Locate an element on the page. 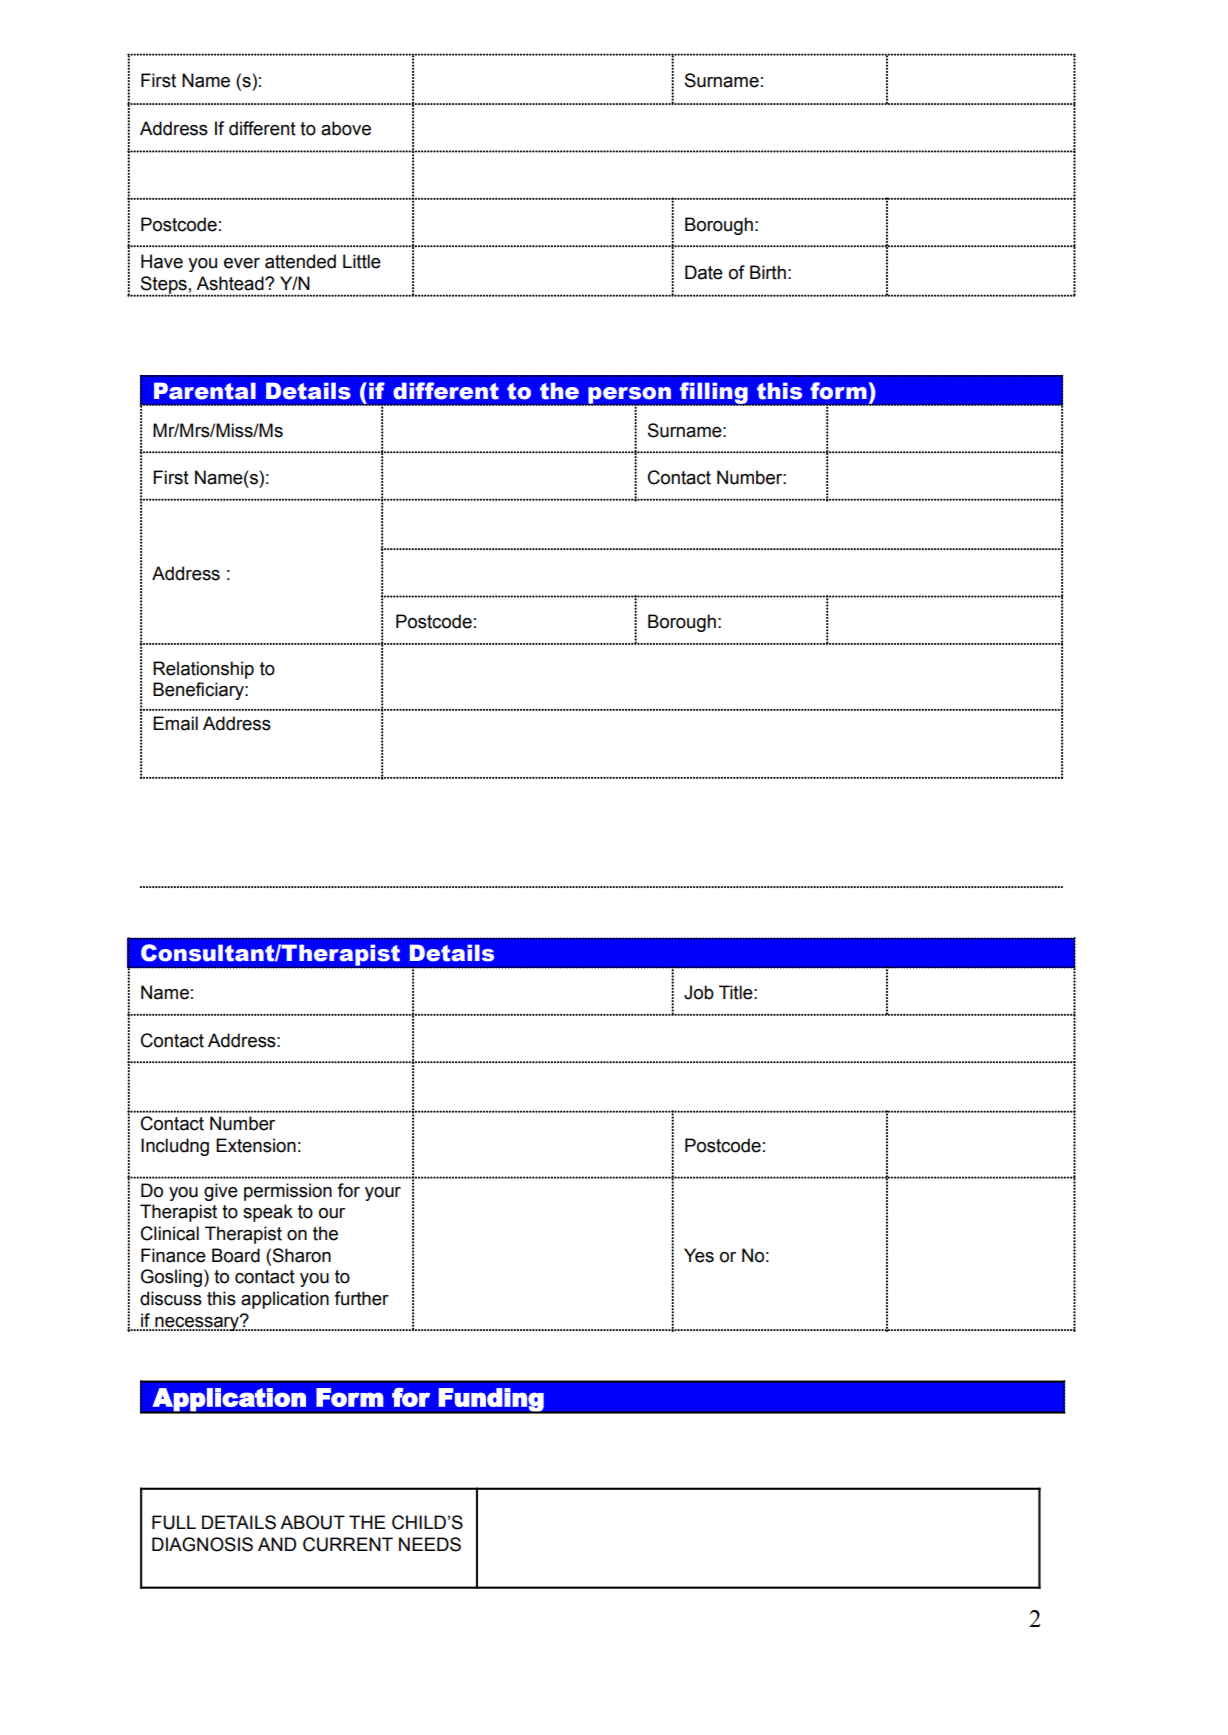  NEEDS is located at coordinates (430, 1544).
